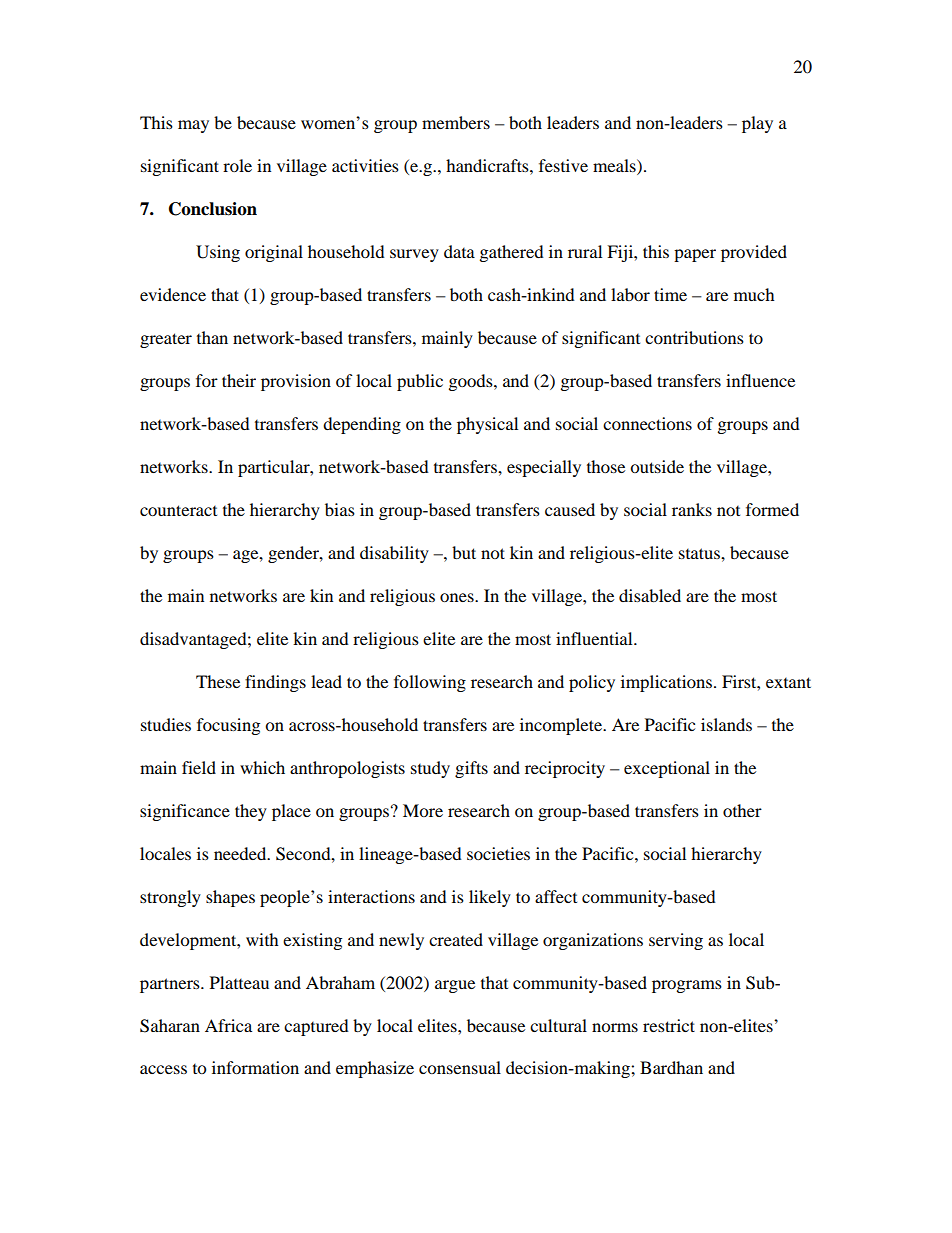 Image resolution: width=952 pixels, height=1233 pixels. What do you see at coordinates (460, 1067) in the document?
I see `consensual` at bounding box center [460, 1067].
